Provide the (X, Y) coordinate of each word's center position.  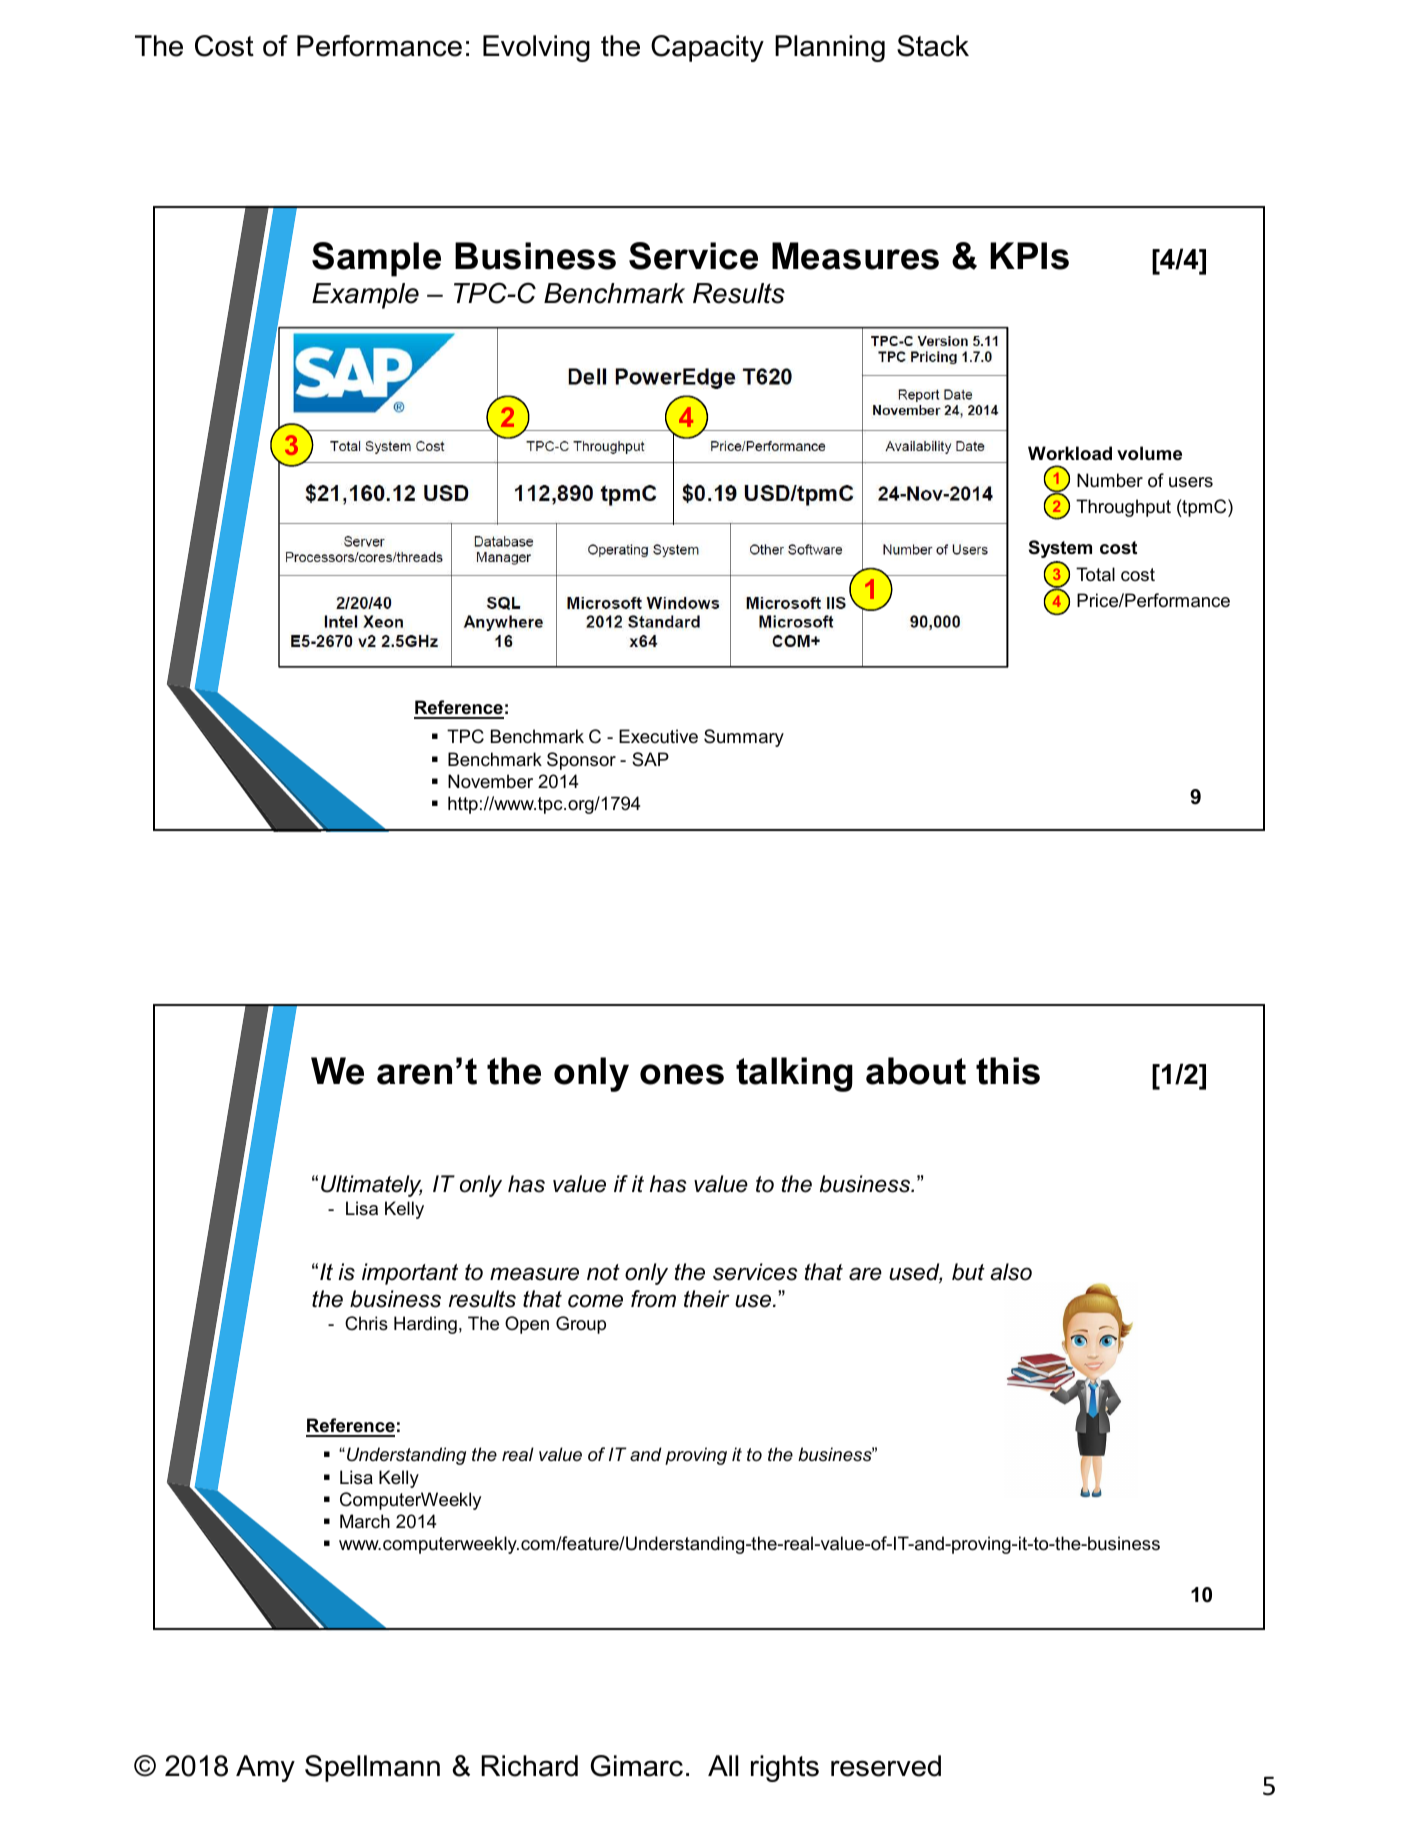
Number (1110, 480)
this (1008, 1071)
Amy (265, 1768)
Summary (744, 738)
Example (365, 296)
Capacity (707, 48)
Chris (366, 1323)
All (723, 1765)
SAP (650, 759)
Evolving (536, 48)
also (1011, 1272)
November (490, 781)
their (707, 1299)
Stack (933, 46)
